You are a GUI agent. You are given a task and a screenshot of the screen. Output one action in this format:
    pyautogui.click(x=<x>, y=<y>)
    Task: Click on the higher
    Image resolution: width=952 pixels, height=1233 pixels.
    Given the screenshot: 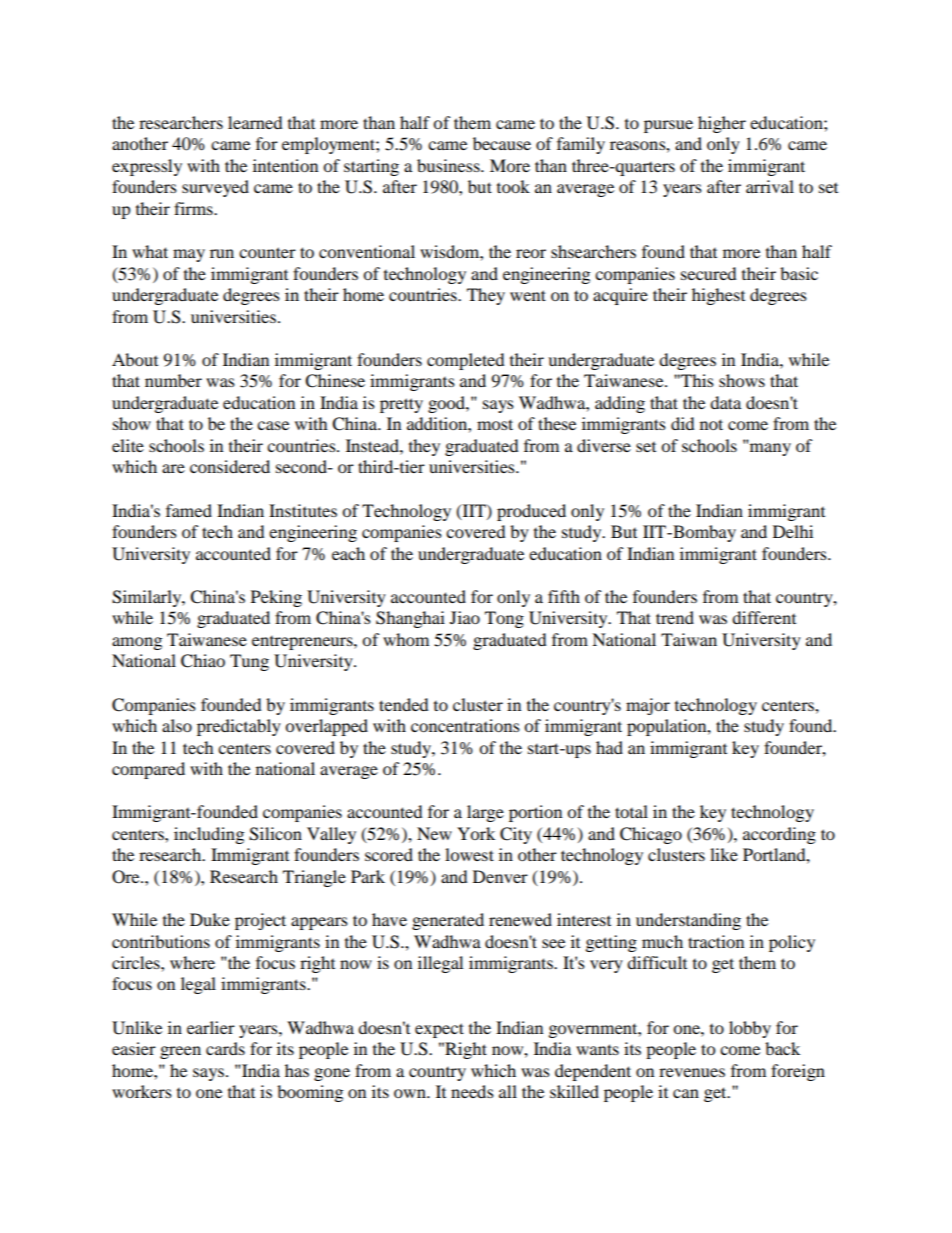 What is the action you would take?
    pyautogui.click(x=722, y=124)
